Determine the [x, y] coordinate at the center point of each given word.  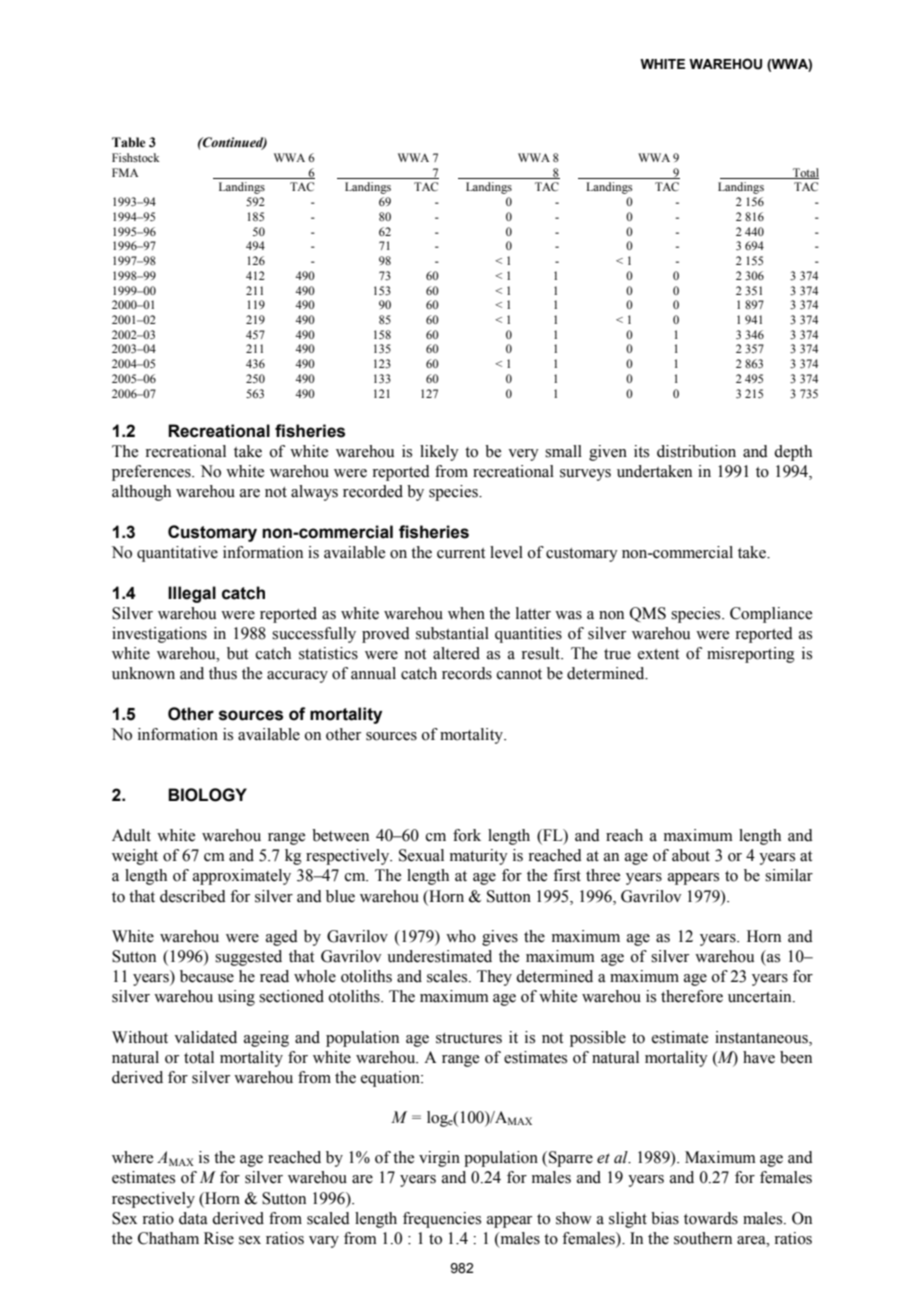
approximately [242, 877]
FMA [125, 172]
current [461, 553]
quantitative [177, 554]
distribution [696, 451]
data [193, 1218]
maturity [479, 857]
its [641, 451]
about [691, 855]
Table [128, 142]
